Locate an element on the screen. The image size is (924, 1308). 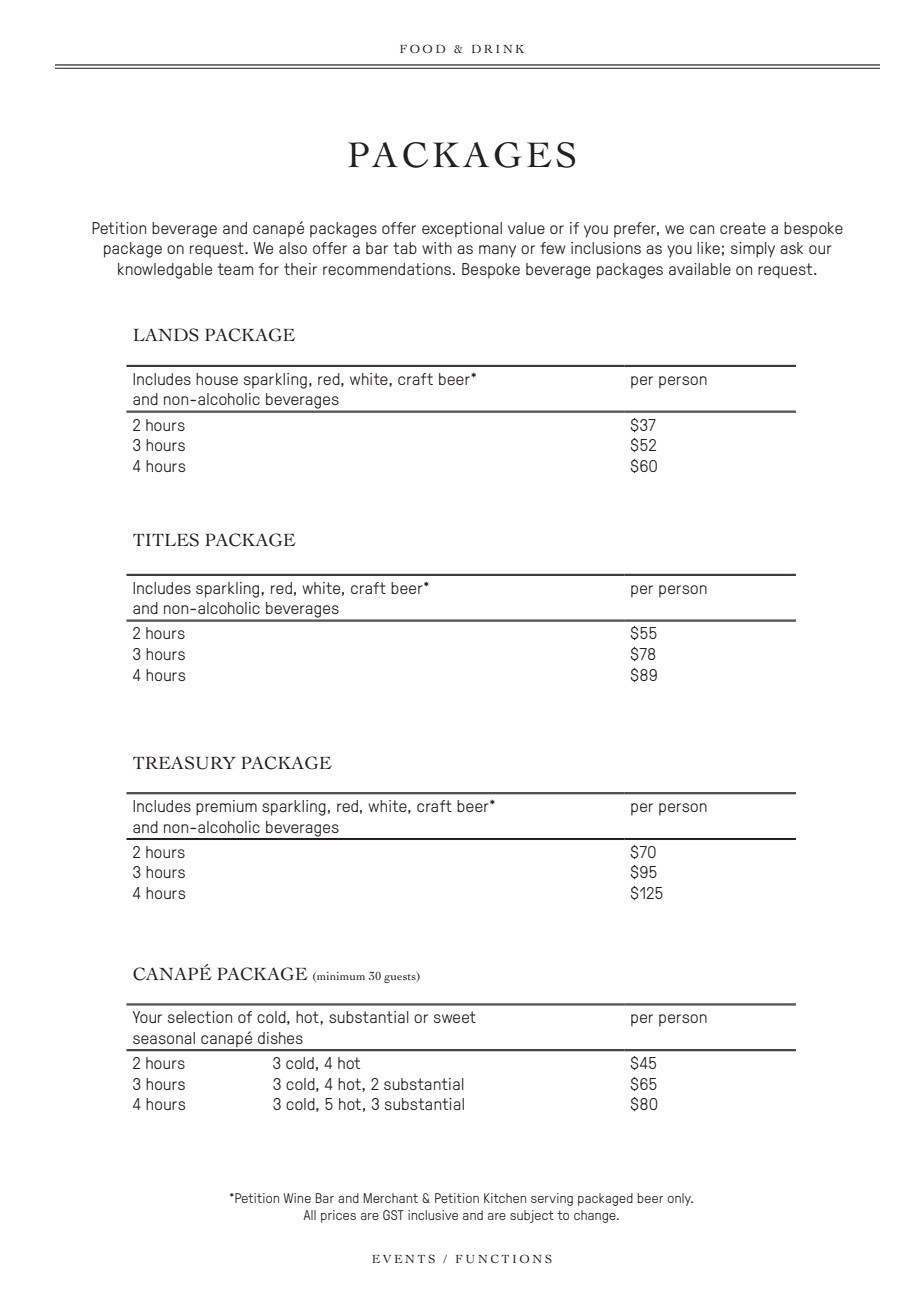
available is located at coordinates (700, 269).
